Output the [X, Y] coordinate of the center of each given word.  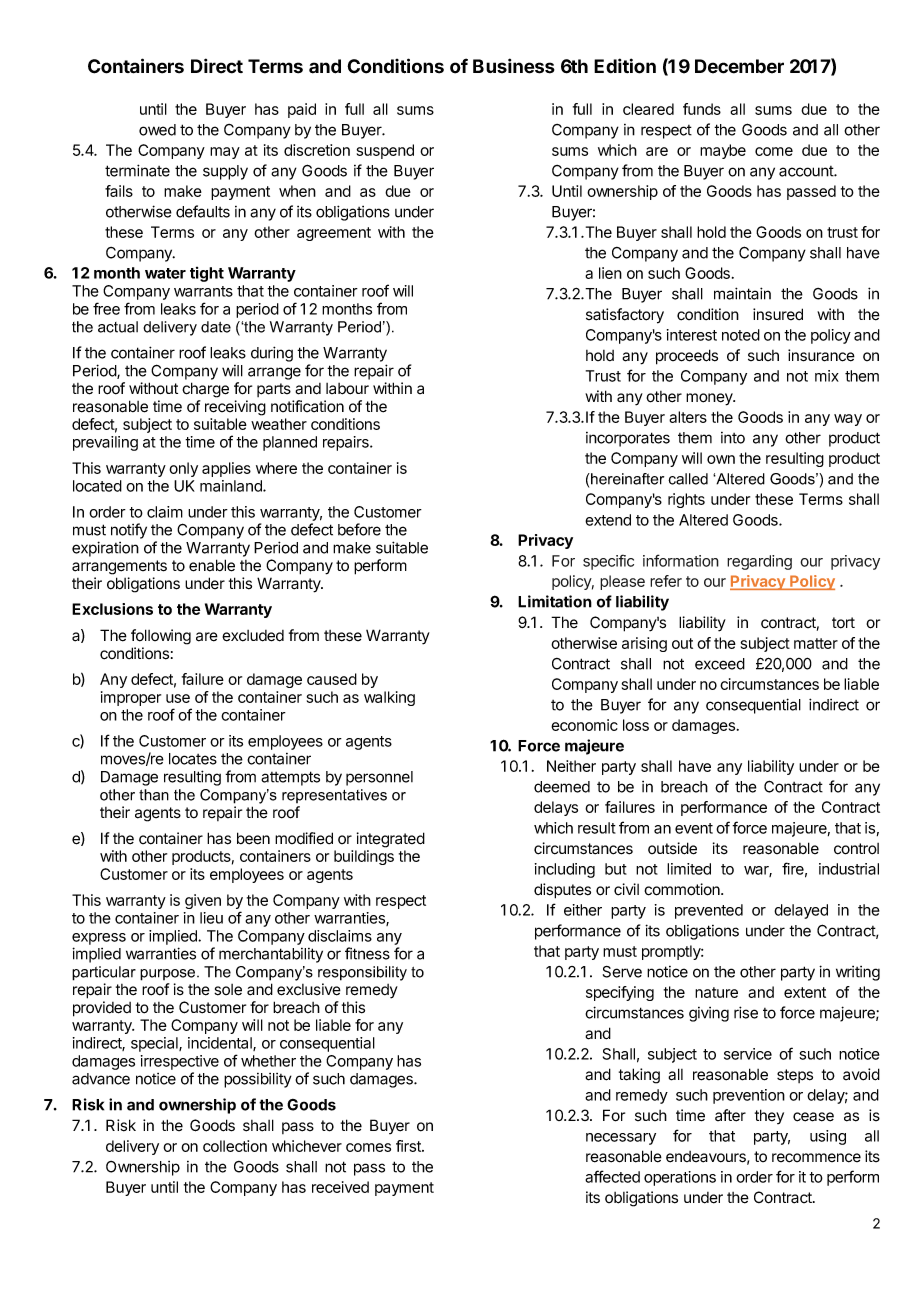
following [161, 637]
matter [816, 643]
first [409, 1146]
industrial [849, 869]
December [739, 66]
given [203, 901]
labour [347, 389]
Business [514, 66]
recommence [816, 1158]
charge [205, 390]
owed [157, 130]
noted [741, 335]
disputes [562, 891]
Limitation [555, 601]
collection [235, 1146]
